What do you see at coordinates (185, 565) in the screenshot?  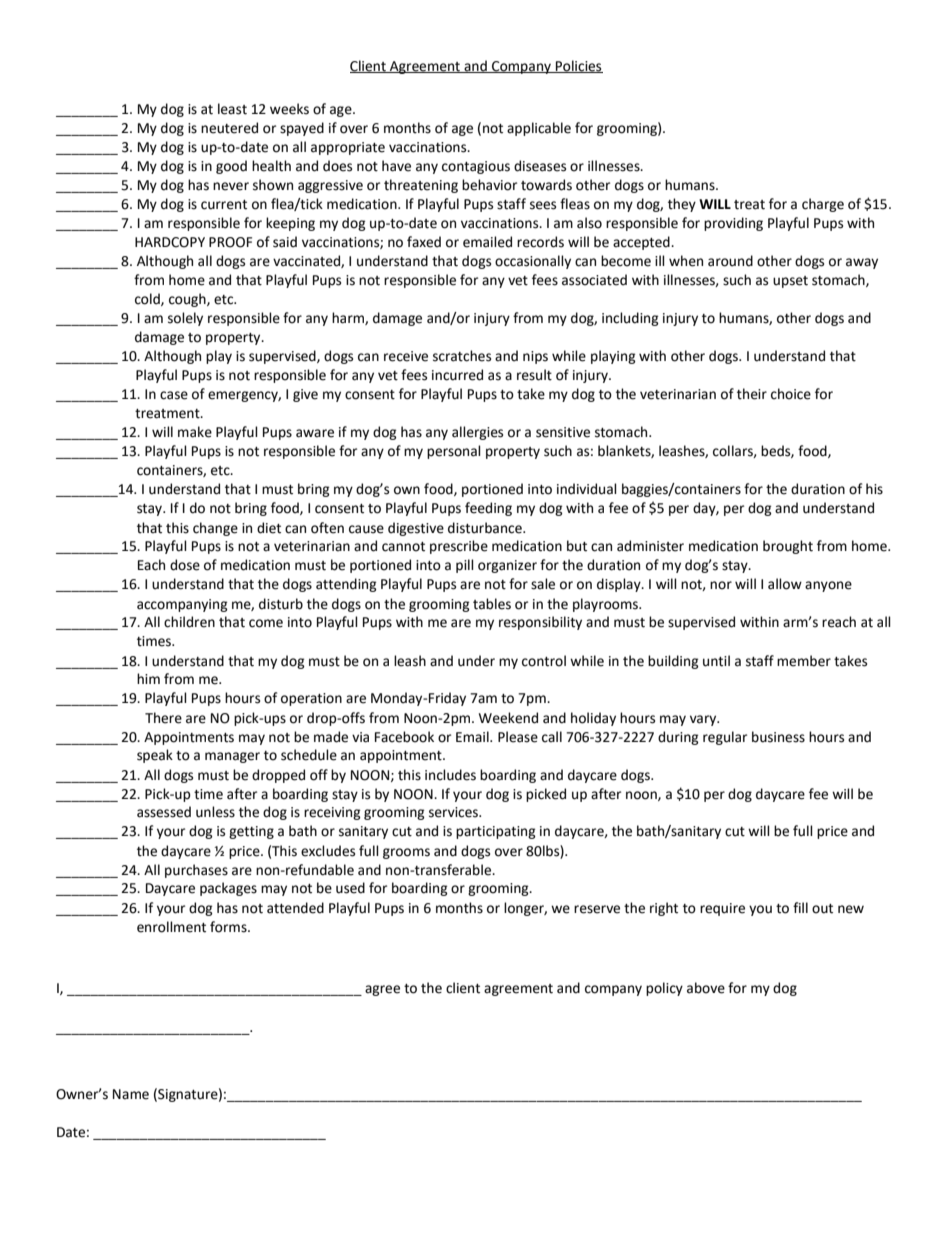 I see `dose` at bounding box center [185, 565].
